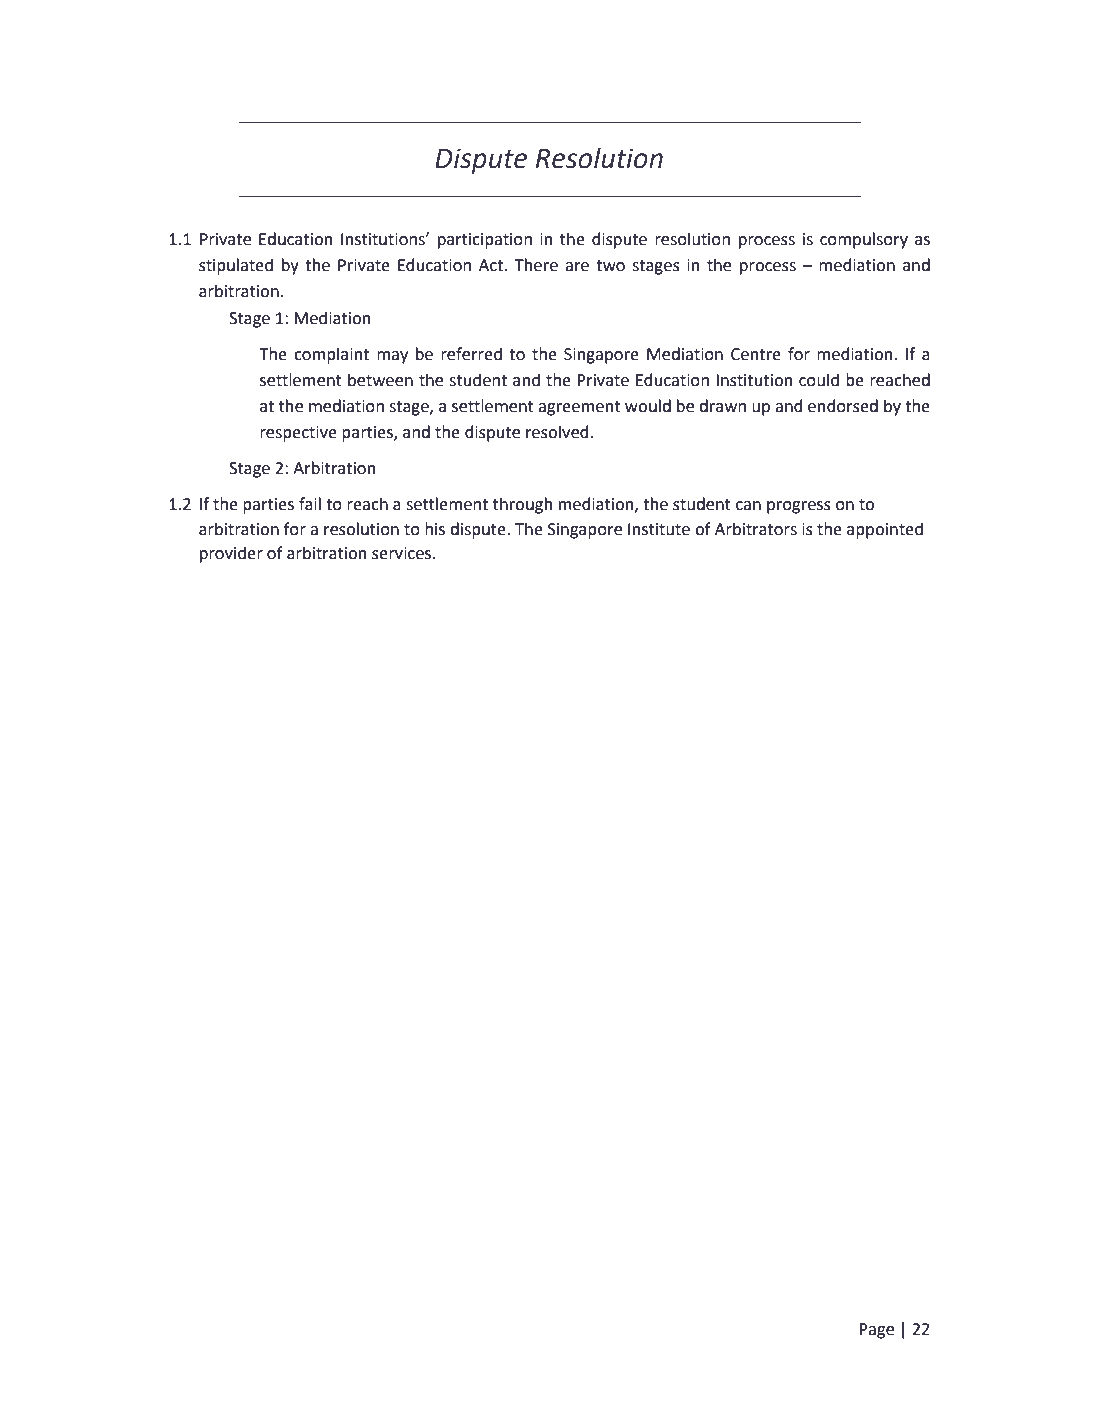 The height and width of the image is (1422, 1099). I want to click on appointed, so click(885, 530).
